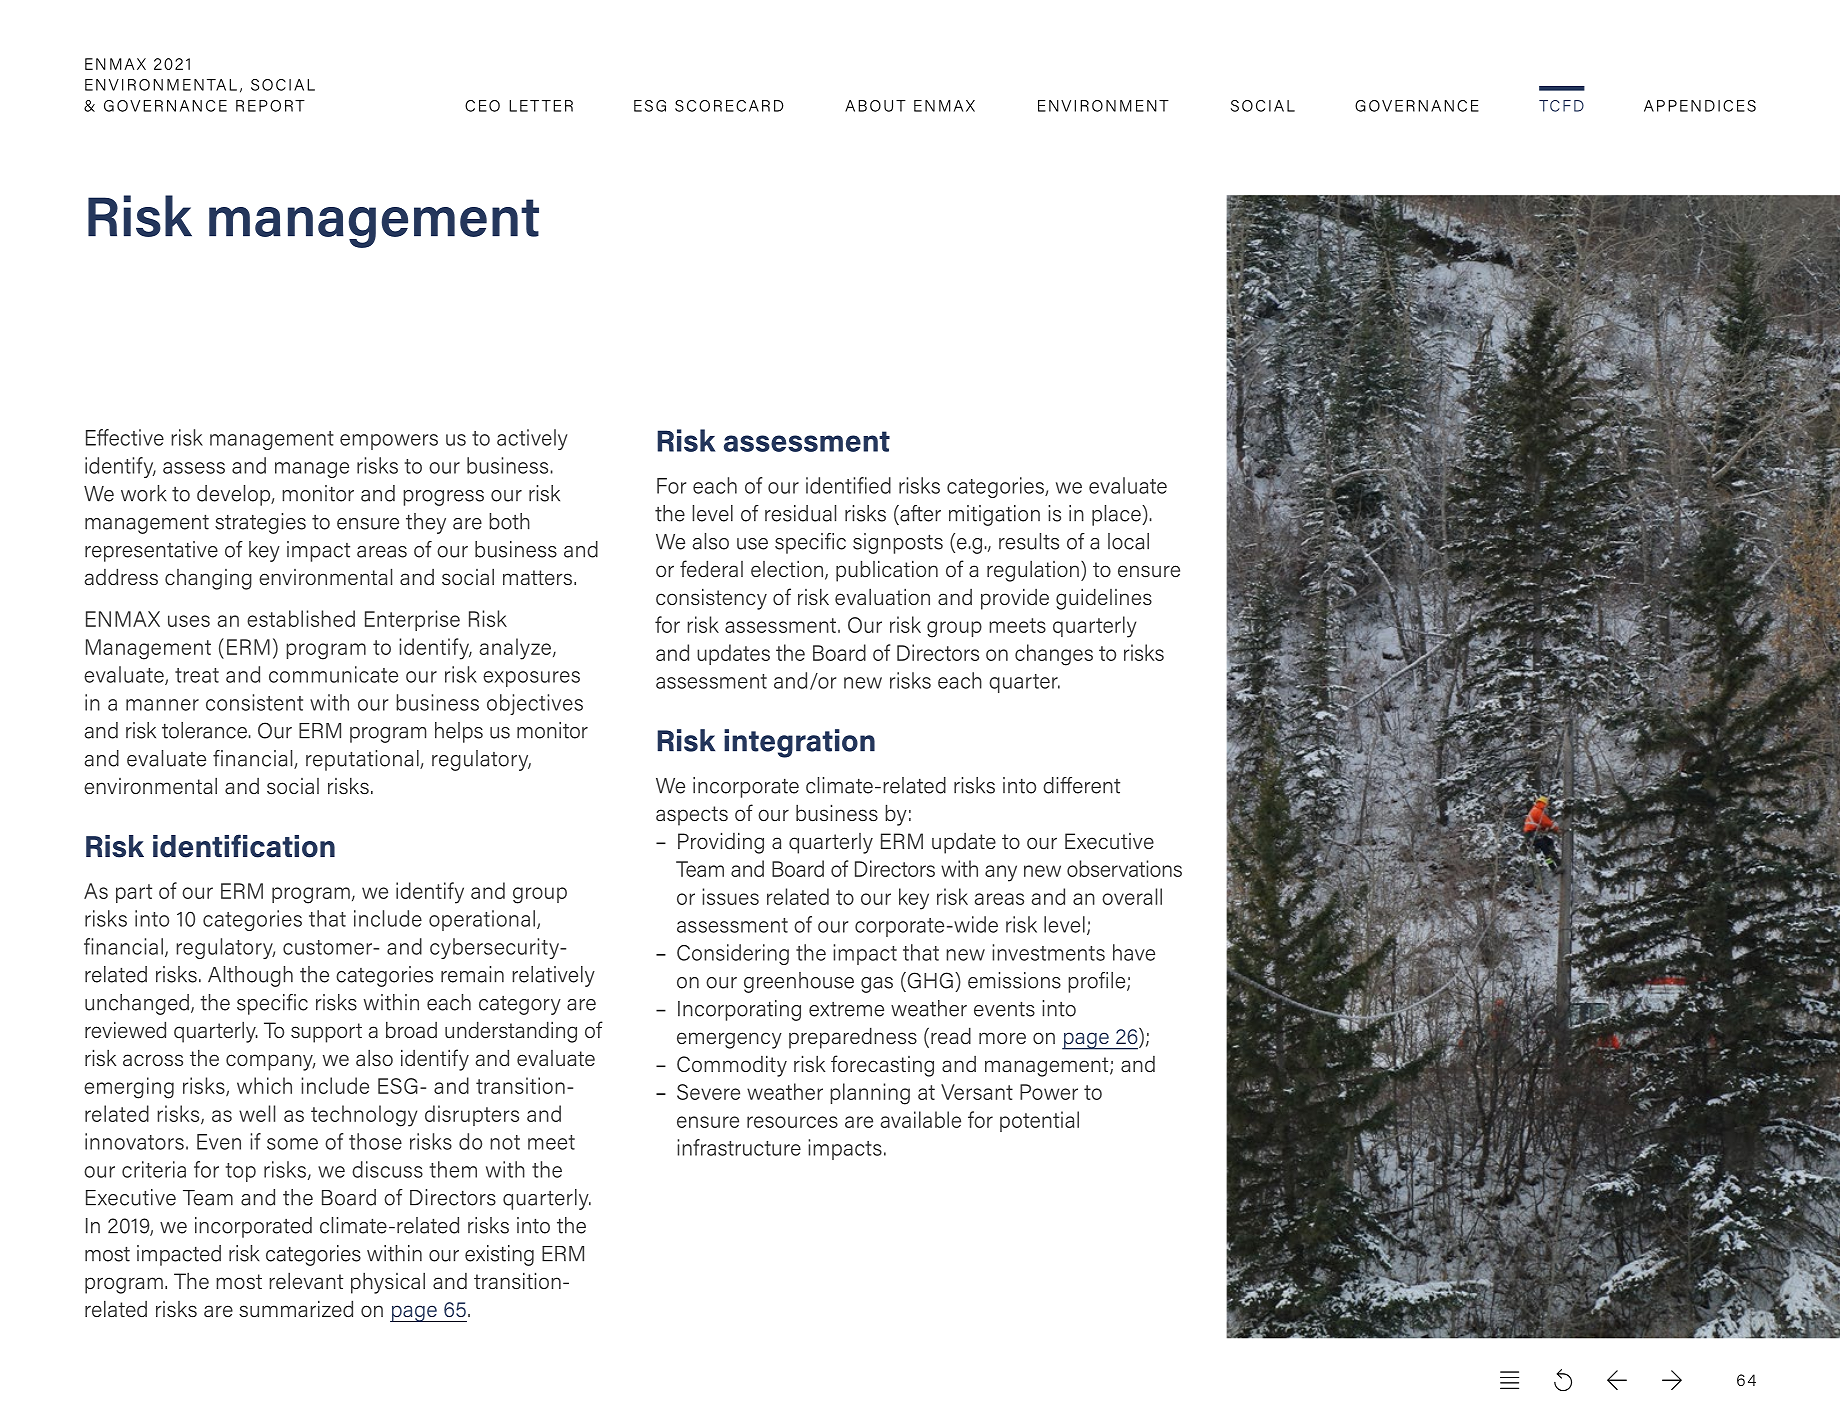 Image resolution: width=1840 pixels, height=1422 pixels. What do you see at coordinates (535, 704) in the page?
I see `objectives` at bounding box center [535, 704].
